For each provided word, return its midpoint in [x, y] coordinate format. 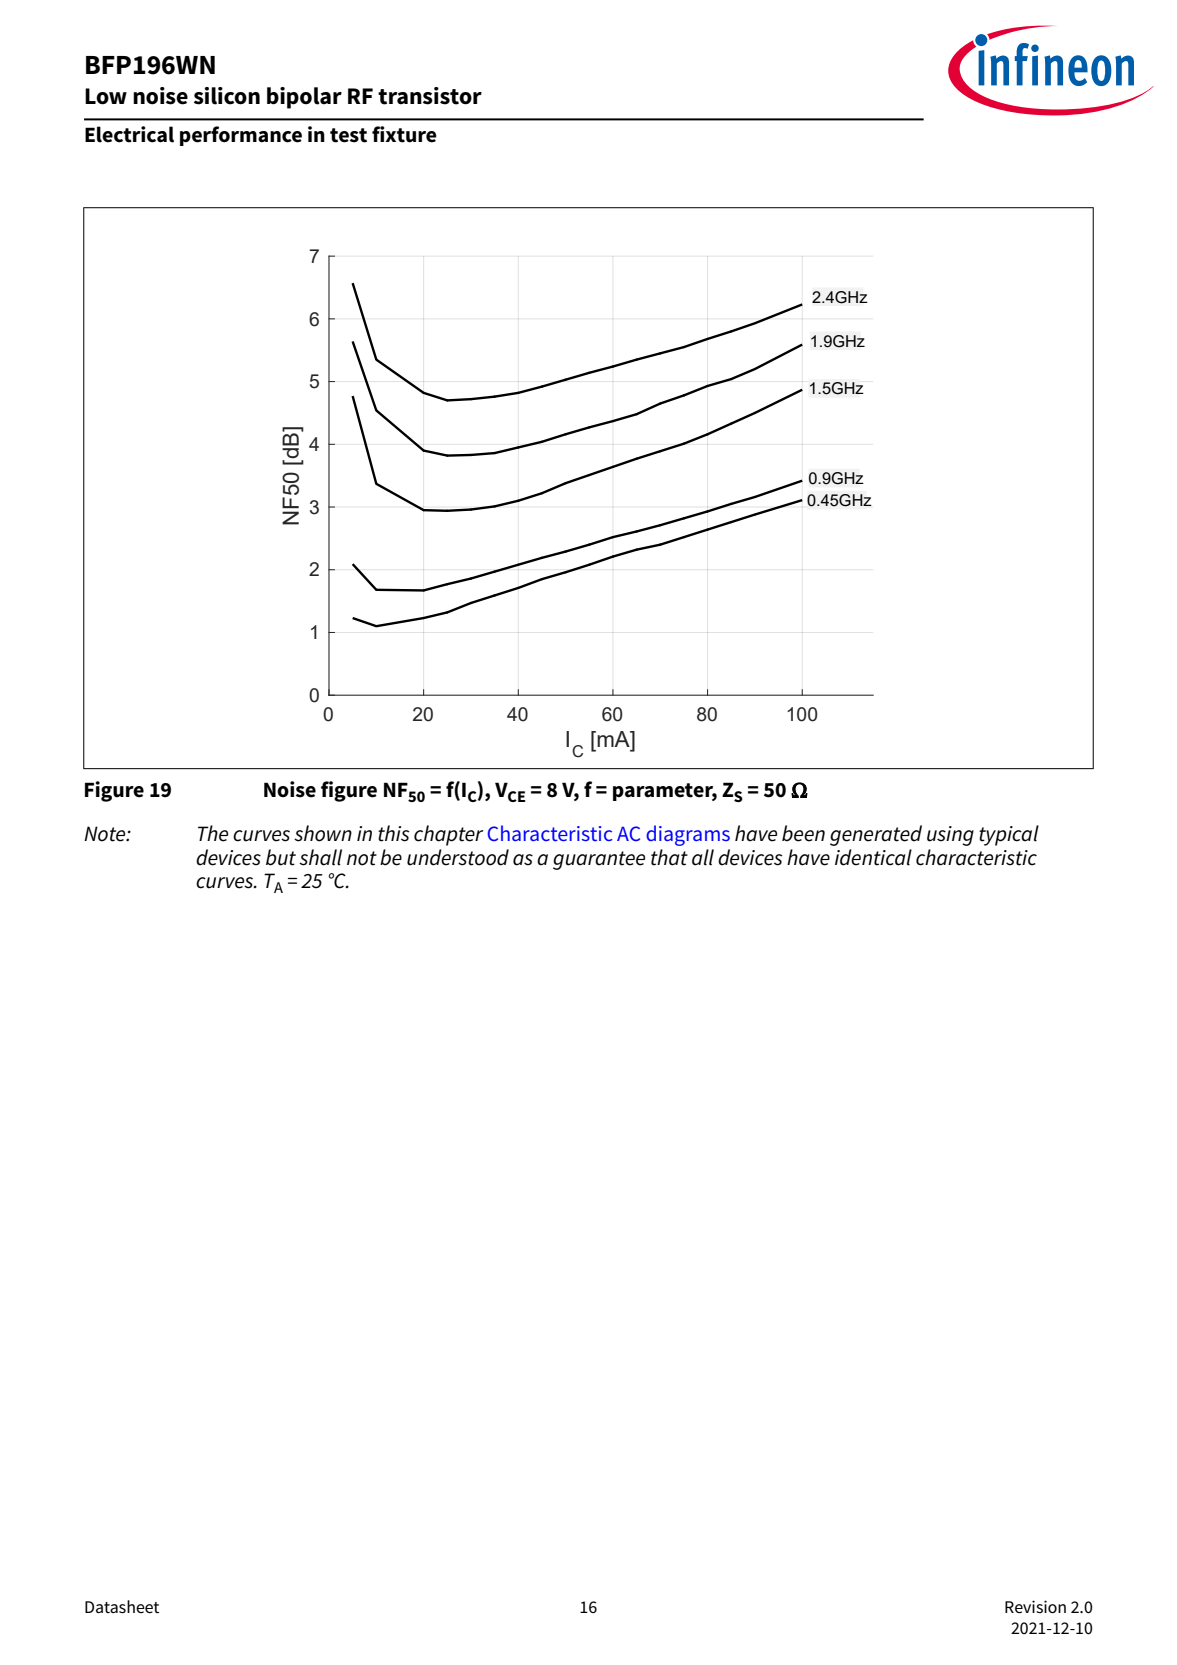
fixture [404, 134]
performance [241, 136]
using [950, 836]
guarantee [599, 860]
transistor [430, 96]
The [213, 833]
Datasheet [122, 1607]
